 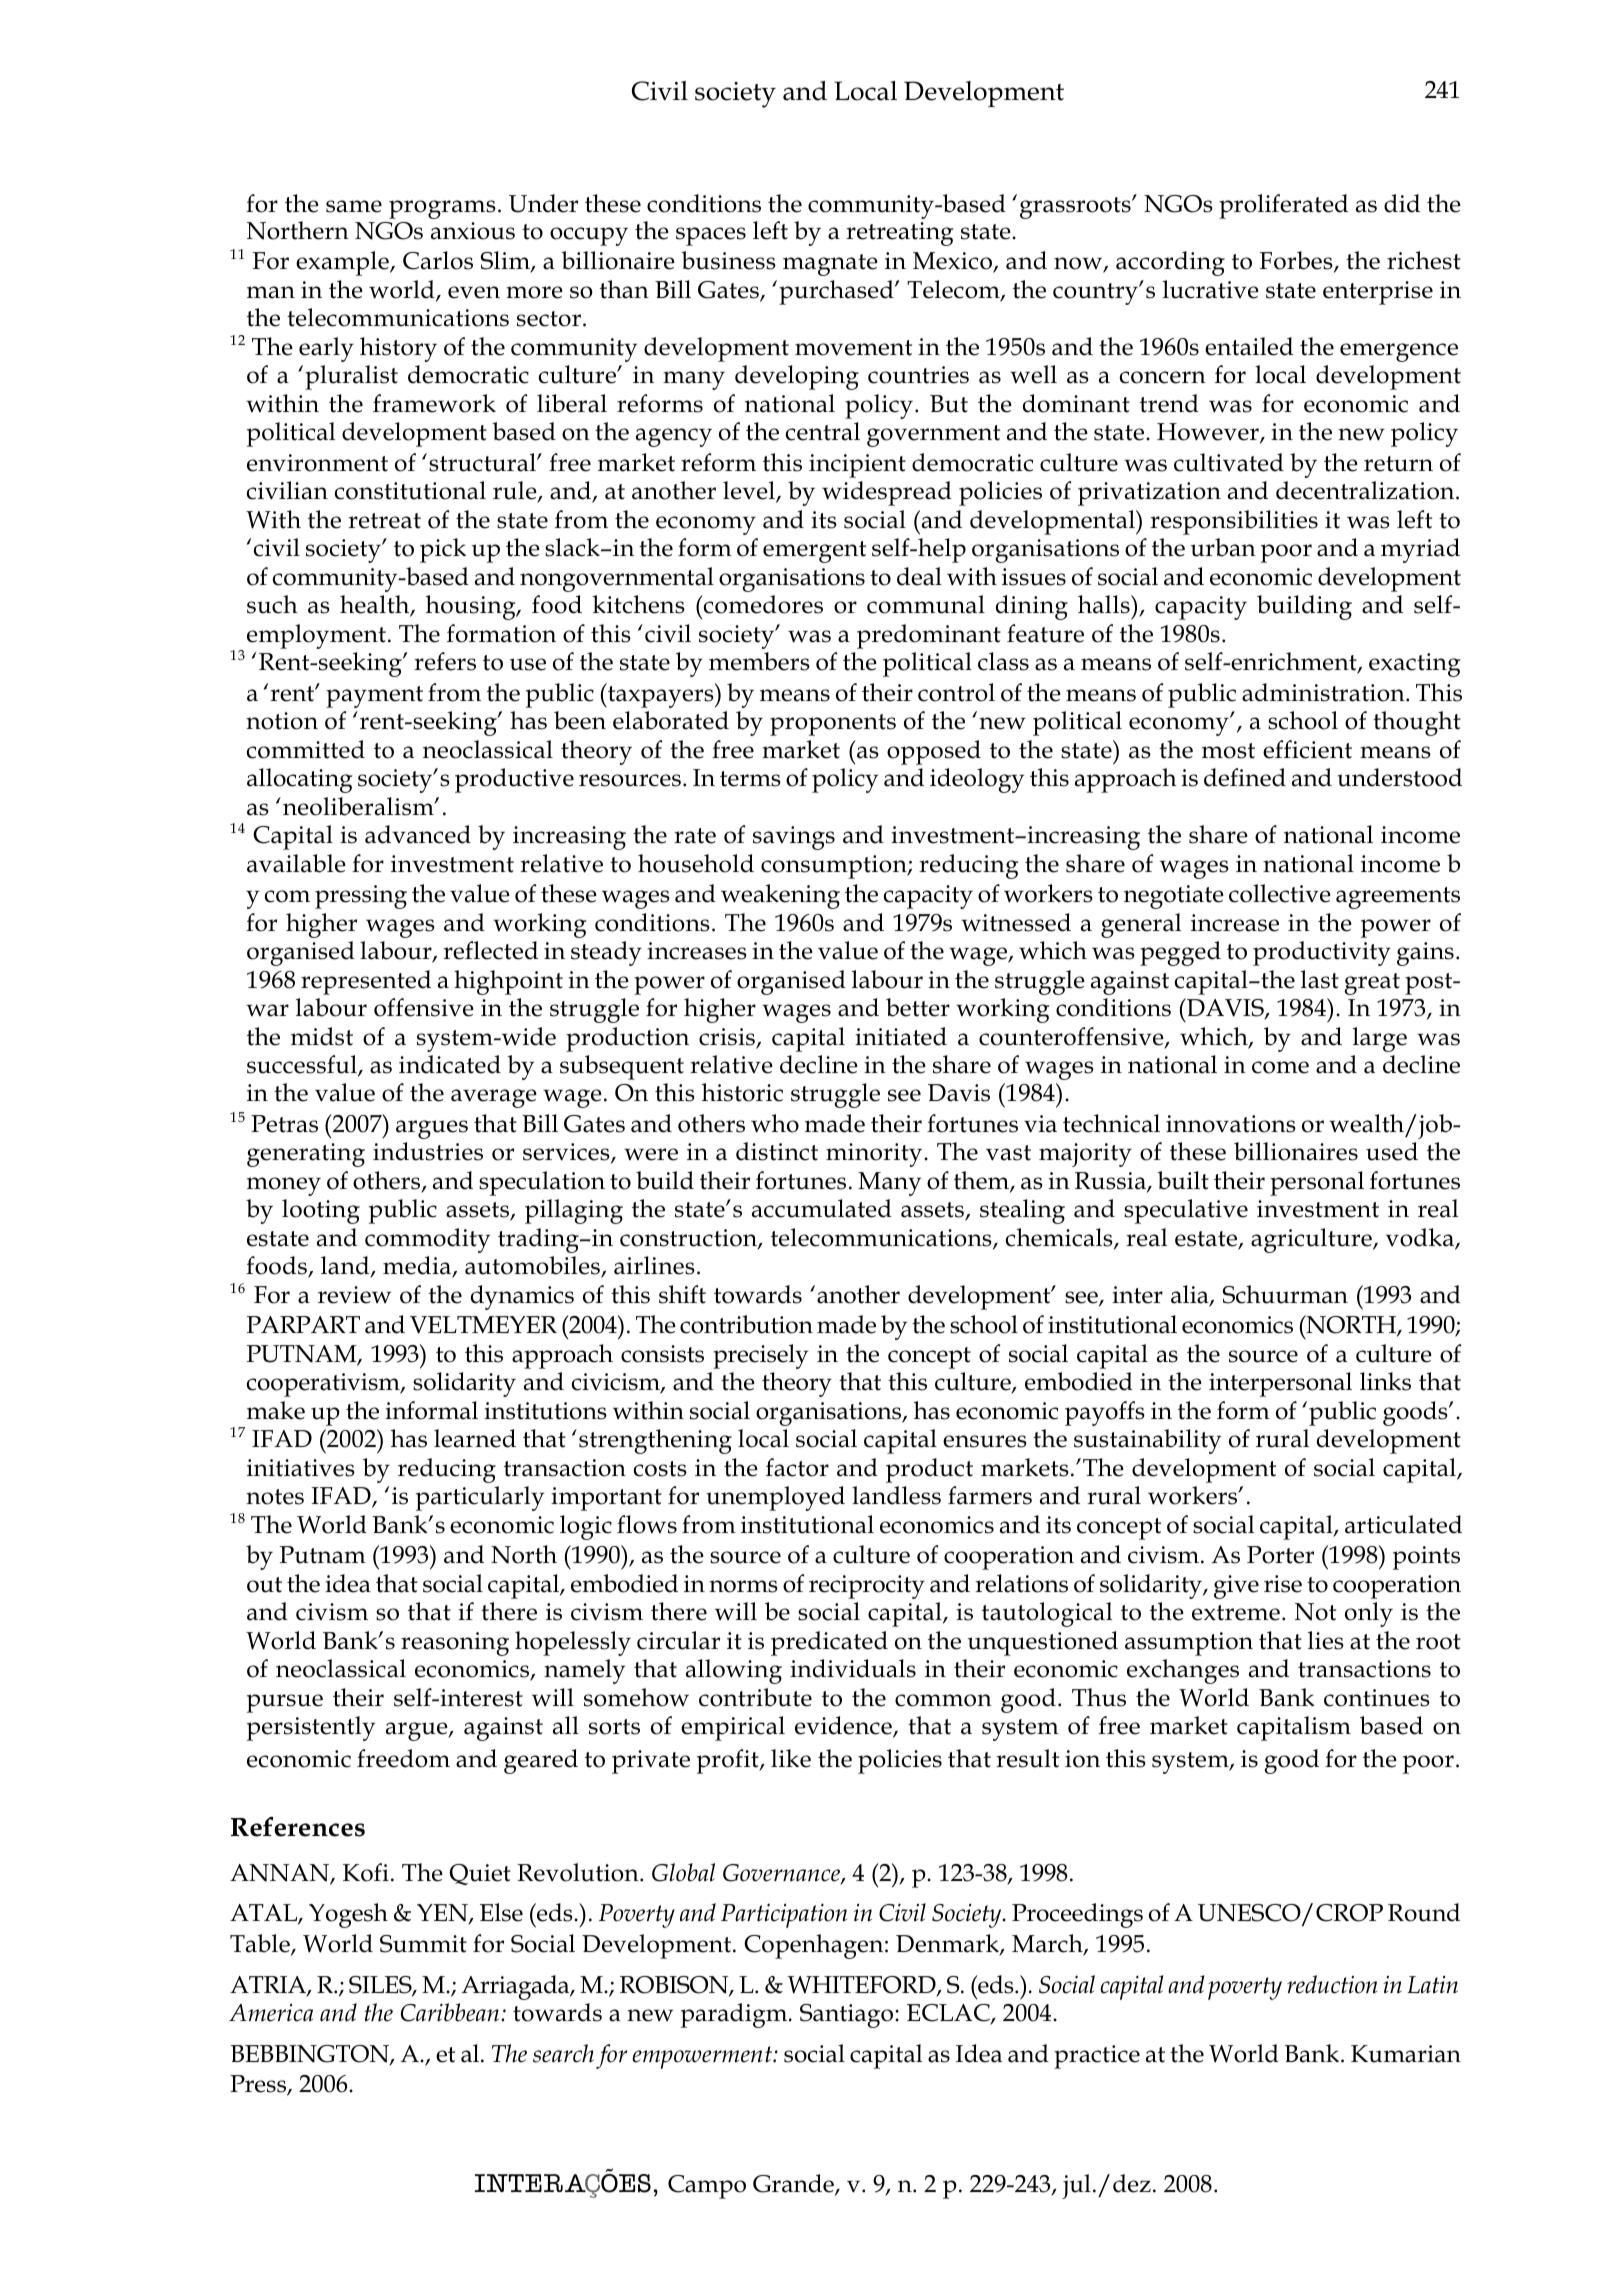 I want to click on proponents, so click(x=833, y=725).
